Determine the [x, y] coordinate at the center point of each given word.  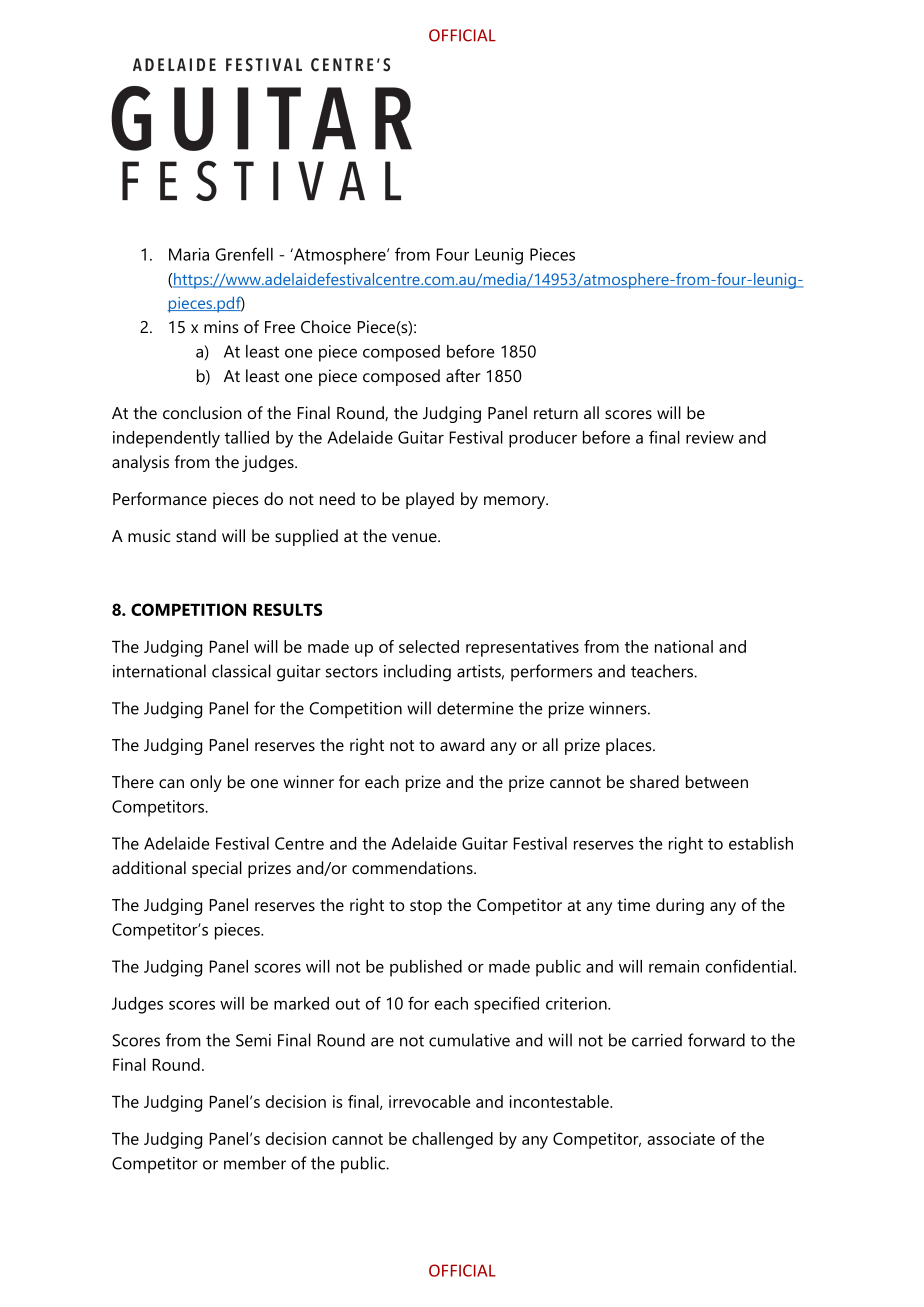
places [630, 746]
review [710, 437]
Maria [189, 254]
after [463, 375]
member [255, 1163]
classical [241, 671]
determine [475, 708]
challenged [452, 1140]
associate [681, 1138]
